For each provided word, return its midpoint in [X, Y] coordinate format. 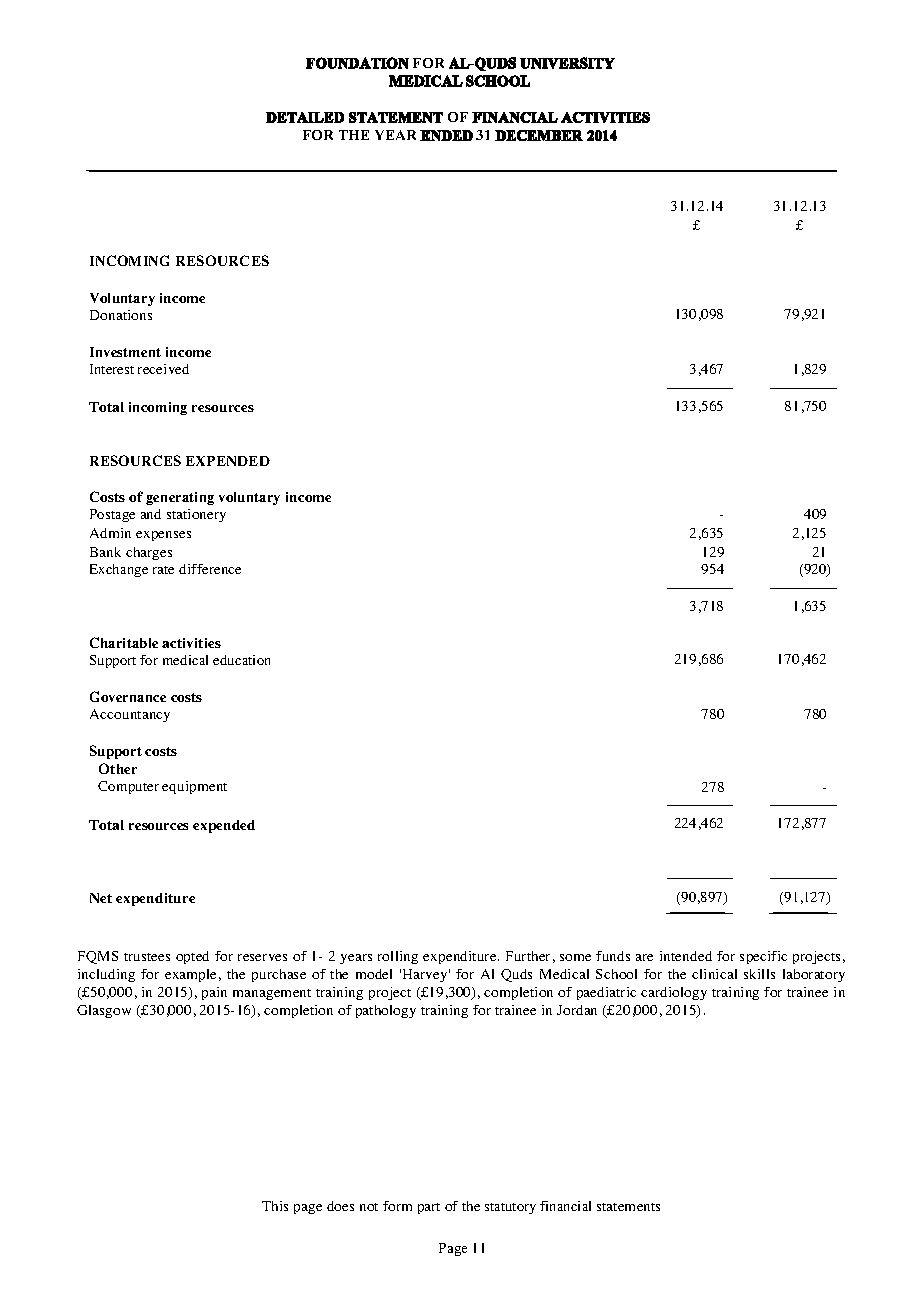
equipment [194, 787]
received [163, 369]
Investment [125, 352]
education [241, 660]
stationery [196, 515]
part [429, 1208]
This [275, 1206]
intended [686, 956]
